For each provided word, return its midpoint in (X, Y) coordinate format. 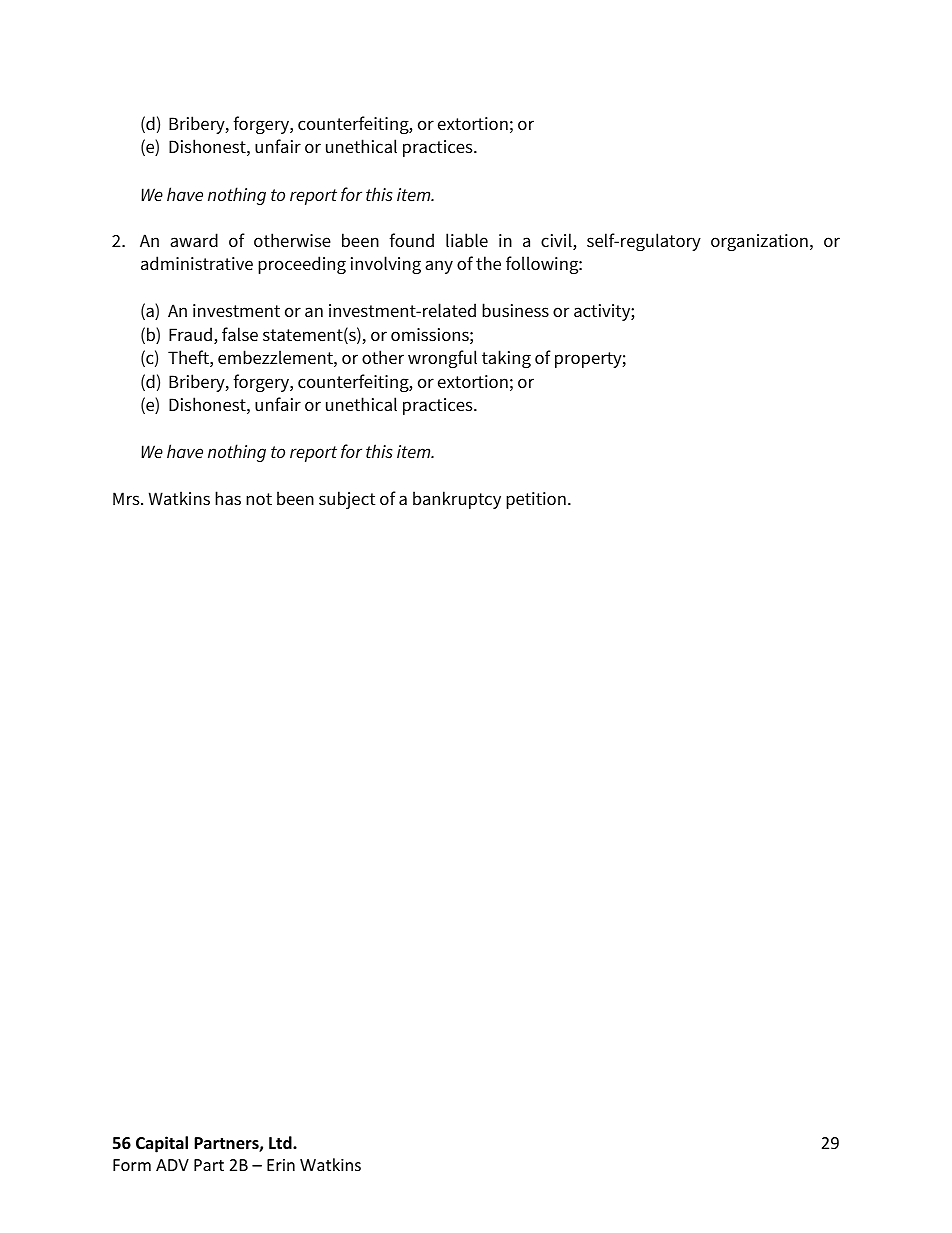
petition (536, 500)
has (228, 498)
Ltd (281, 1142)
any (439, 267)
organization (759, 242)
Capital (162, 1144)
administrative (197, 263)
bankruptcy (457, 500)
